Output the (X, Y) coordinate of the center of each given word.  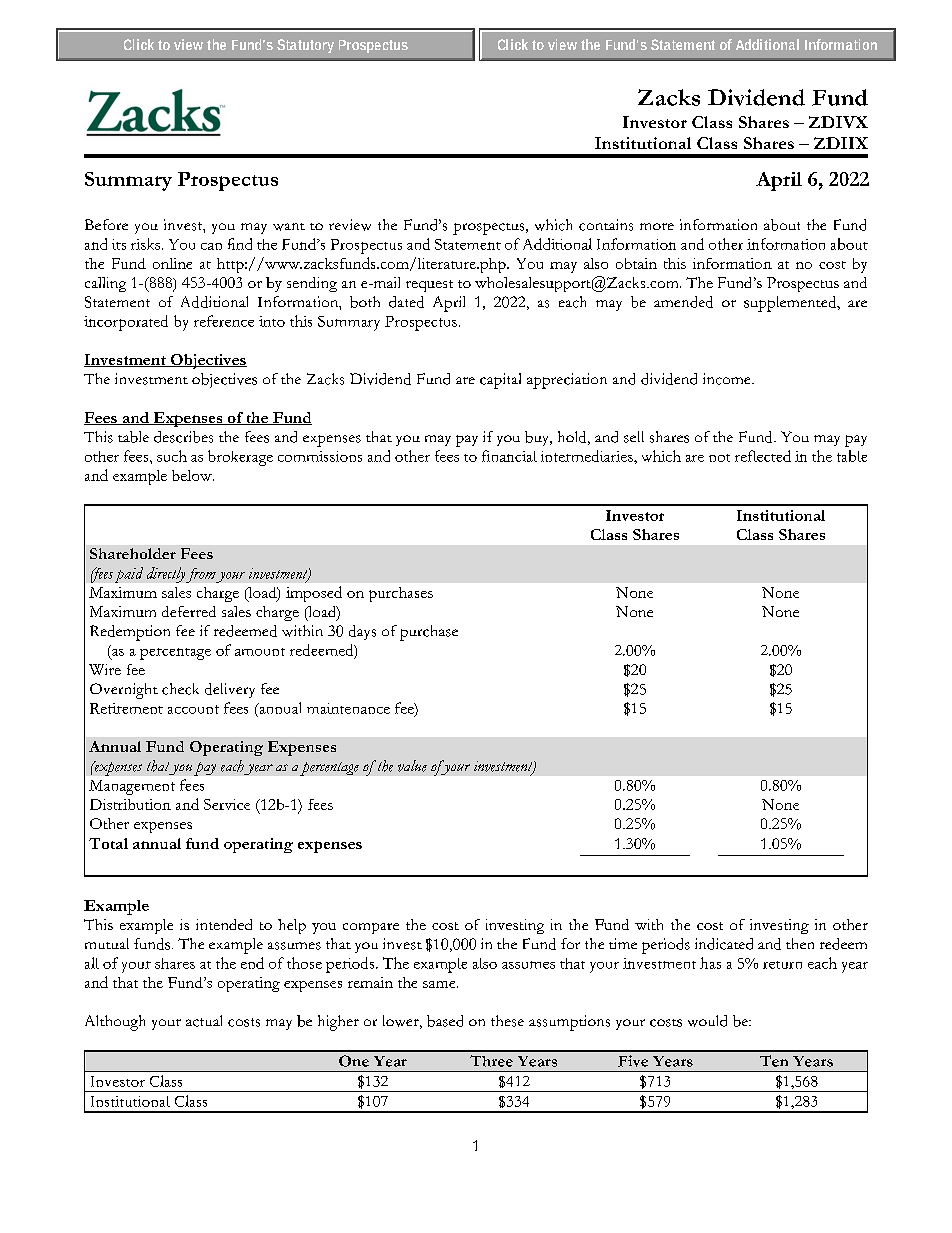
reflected (763, 456)
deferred (189, 611)
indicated (724, 944)
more (657, 226)
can (211, 246)
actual (204, 1021)
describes (183, 437)
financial (509, 456)
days (362, 632)
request (429, 286)
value (412, 766)
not (719, 458)
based (445, 1021)
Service (227, 804)
